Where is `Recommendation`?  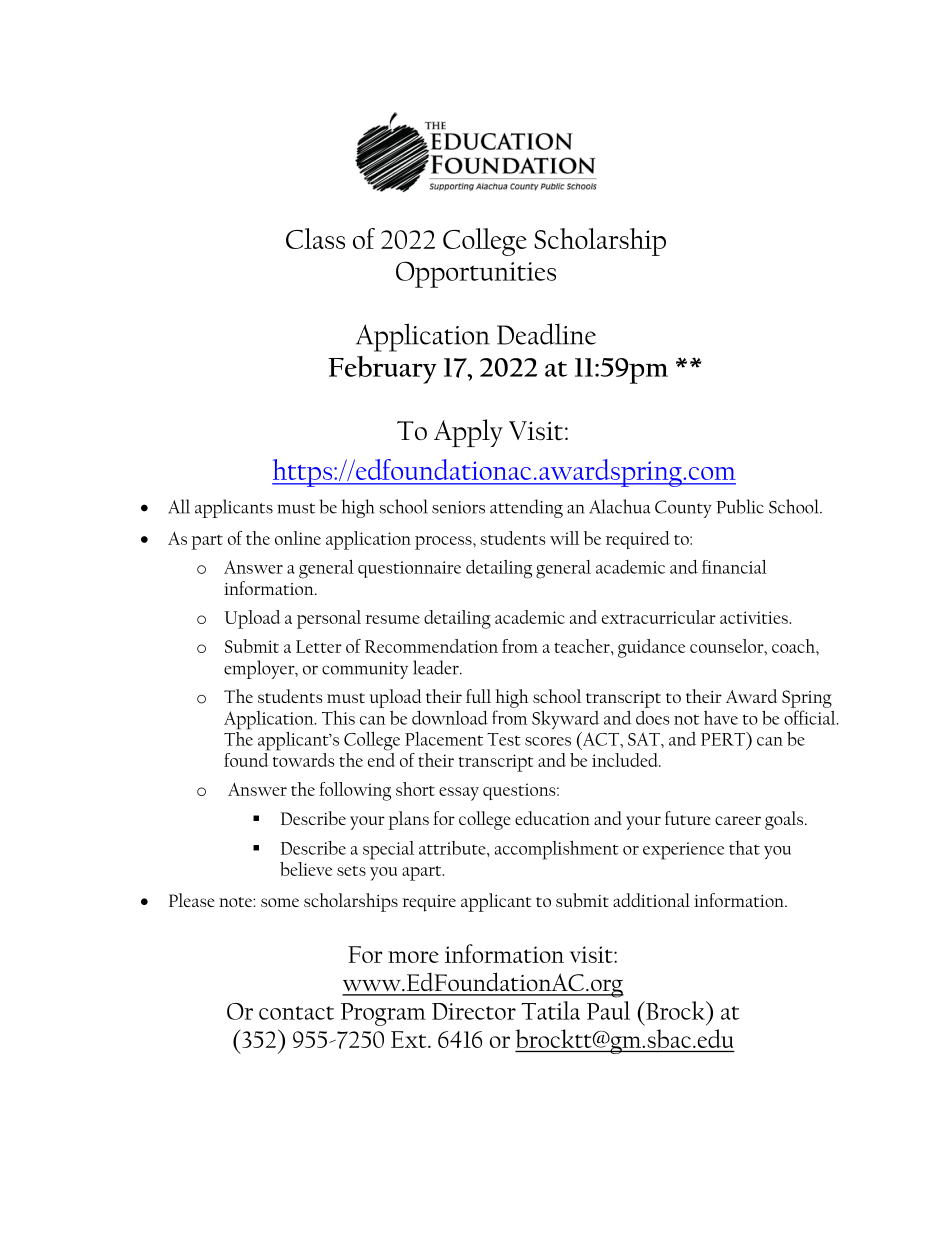
Recommendation is located at coordinates (431, 646).
